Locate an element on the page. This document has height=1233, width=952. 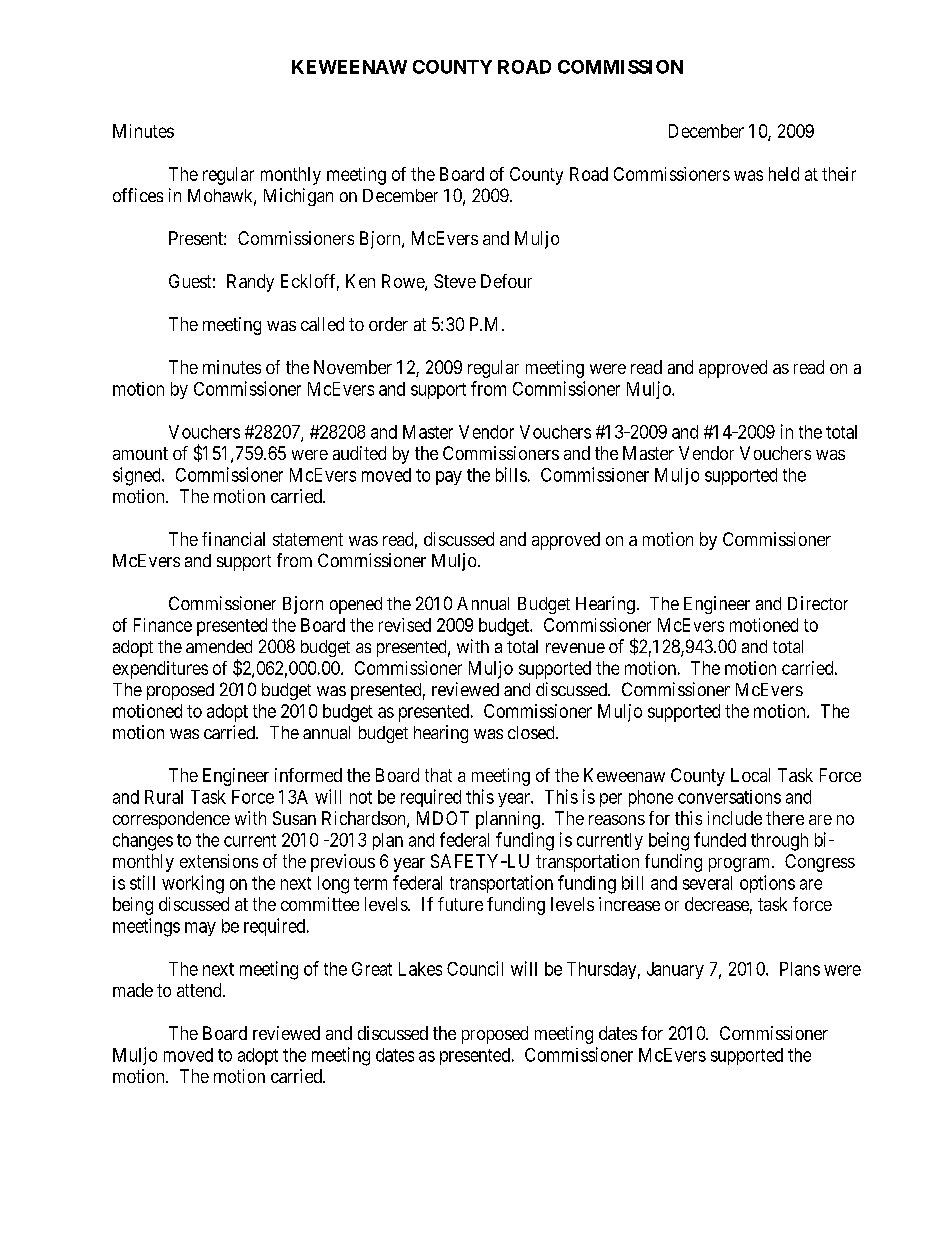
revised is located at coordinates (405, 625).
